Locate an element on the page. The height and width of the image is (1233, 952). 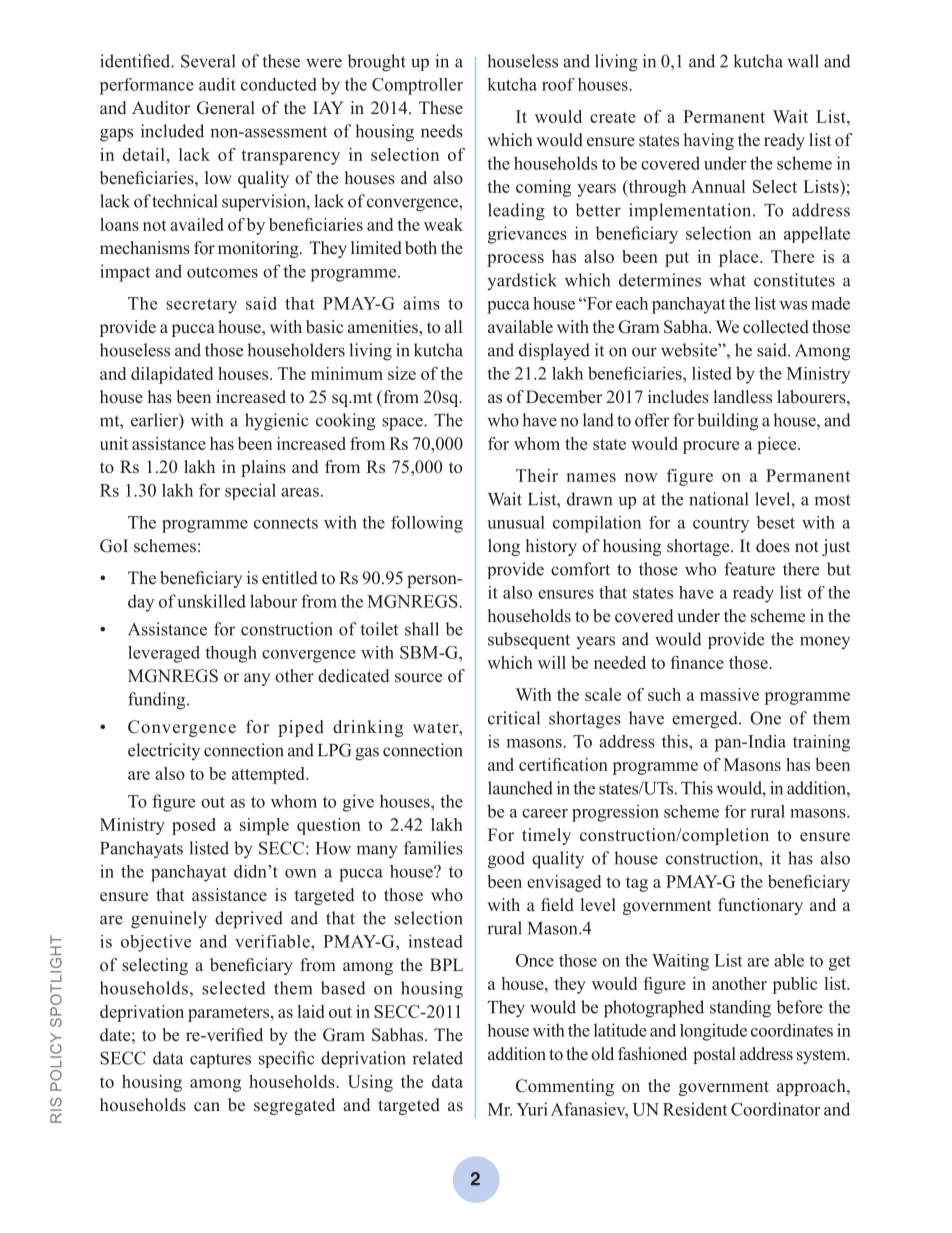
related is located at coordinates (437, 1058).
